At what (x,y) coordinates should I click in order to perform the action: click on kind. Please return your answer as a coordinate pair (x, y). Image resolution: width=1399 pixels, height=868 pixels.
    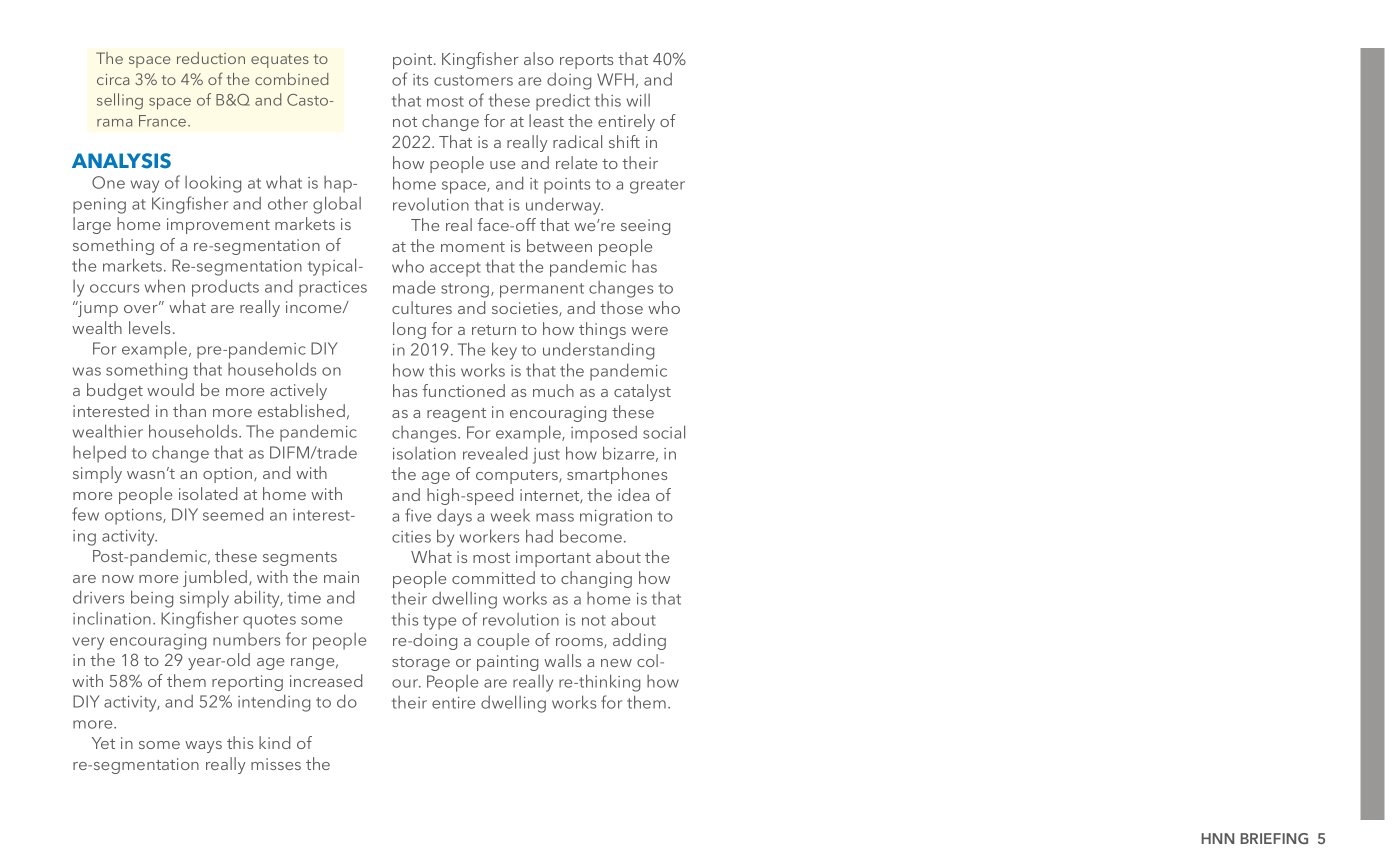
    Looking at the image, I should click on (274, 742).
